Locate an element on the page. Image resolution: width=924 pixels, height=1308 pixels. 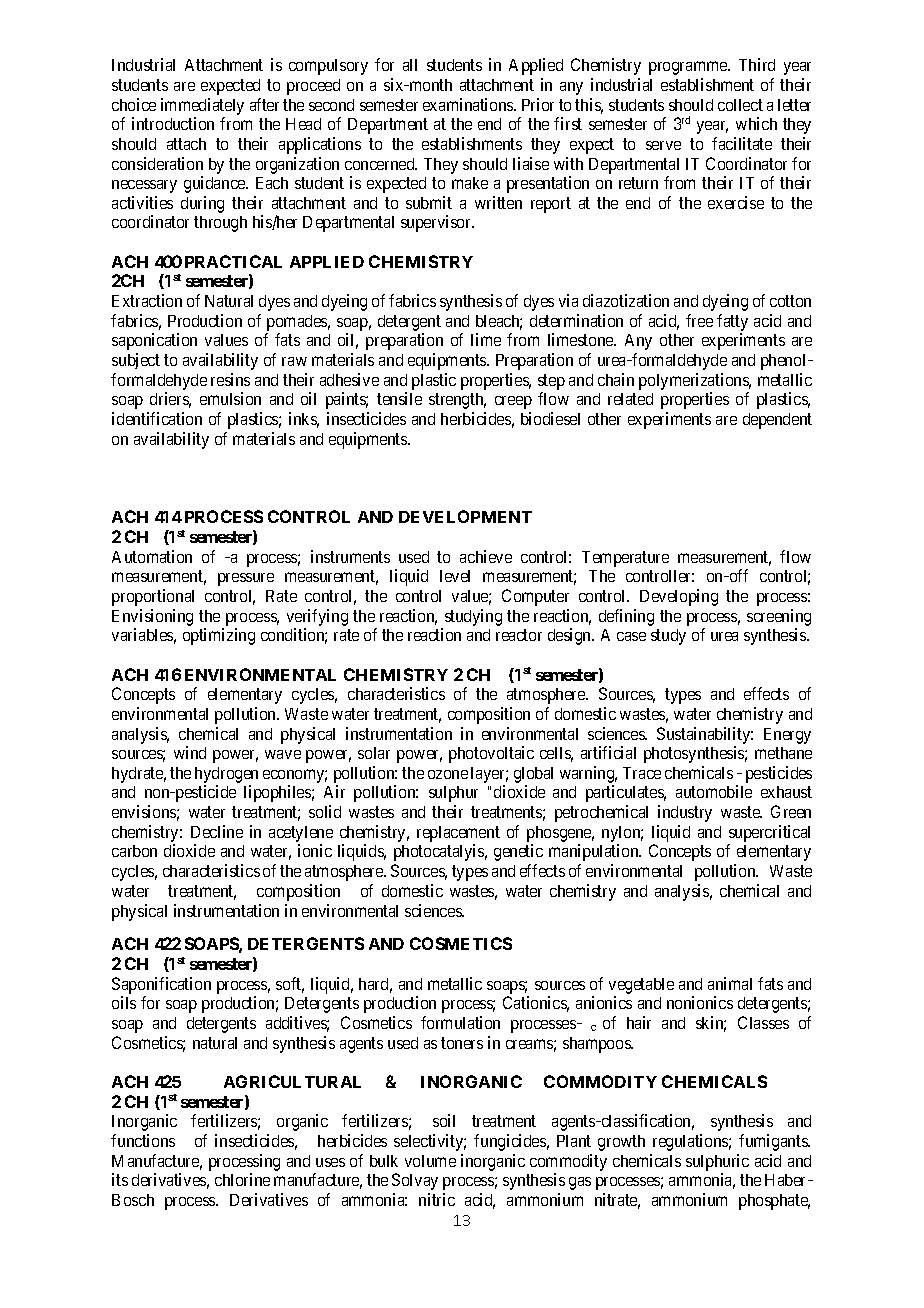
strength is located at coordinates (457, 401).
